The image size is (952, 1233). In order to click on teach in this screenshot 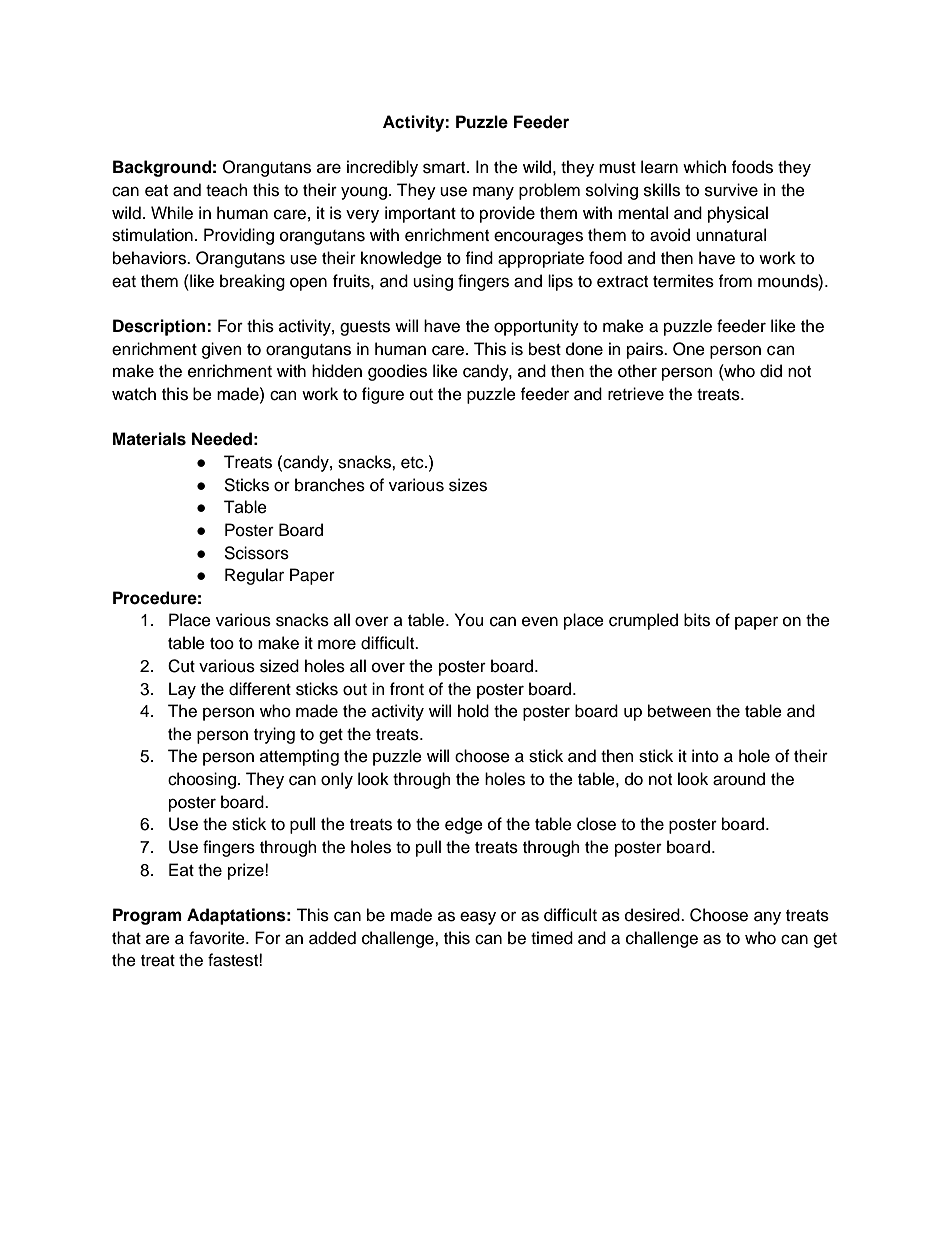, I will do `click(227, 190)`.
